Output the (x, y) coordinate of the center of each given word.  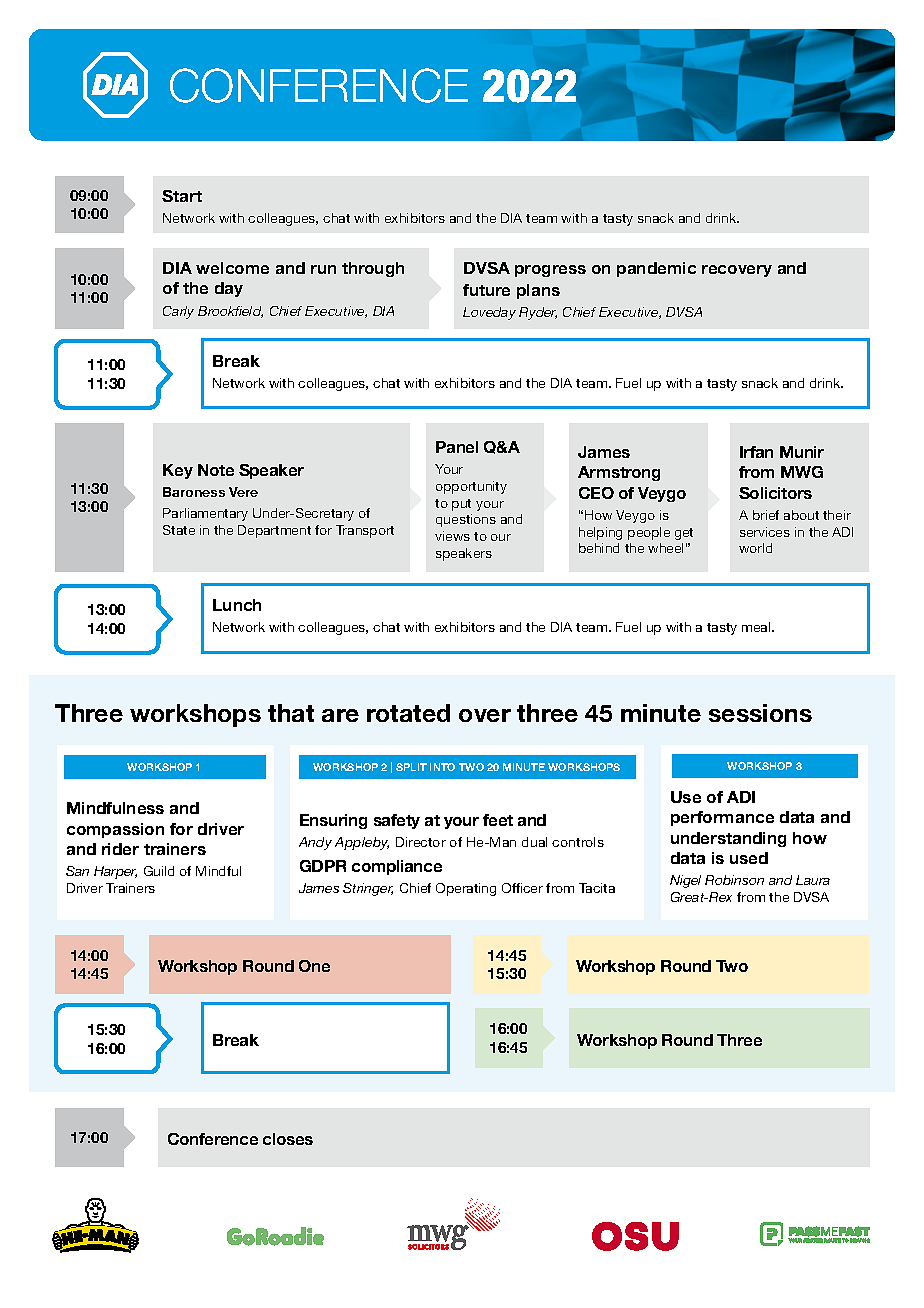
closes (288, 1139)
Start (182, 196)
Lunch (237, 605)
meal (757, 627)
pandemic (656, 269)
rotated (408, 713)
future (486, 290)
